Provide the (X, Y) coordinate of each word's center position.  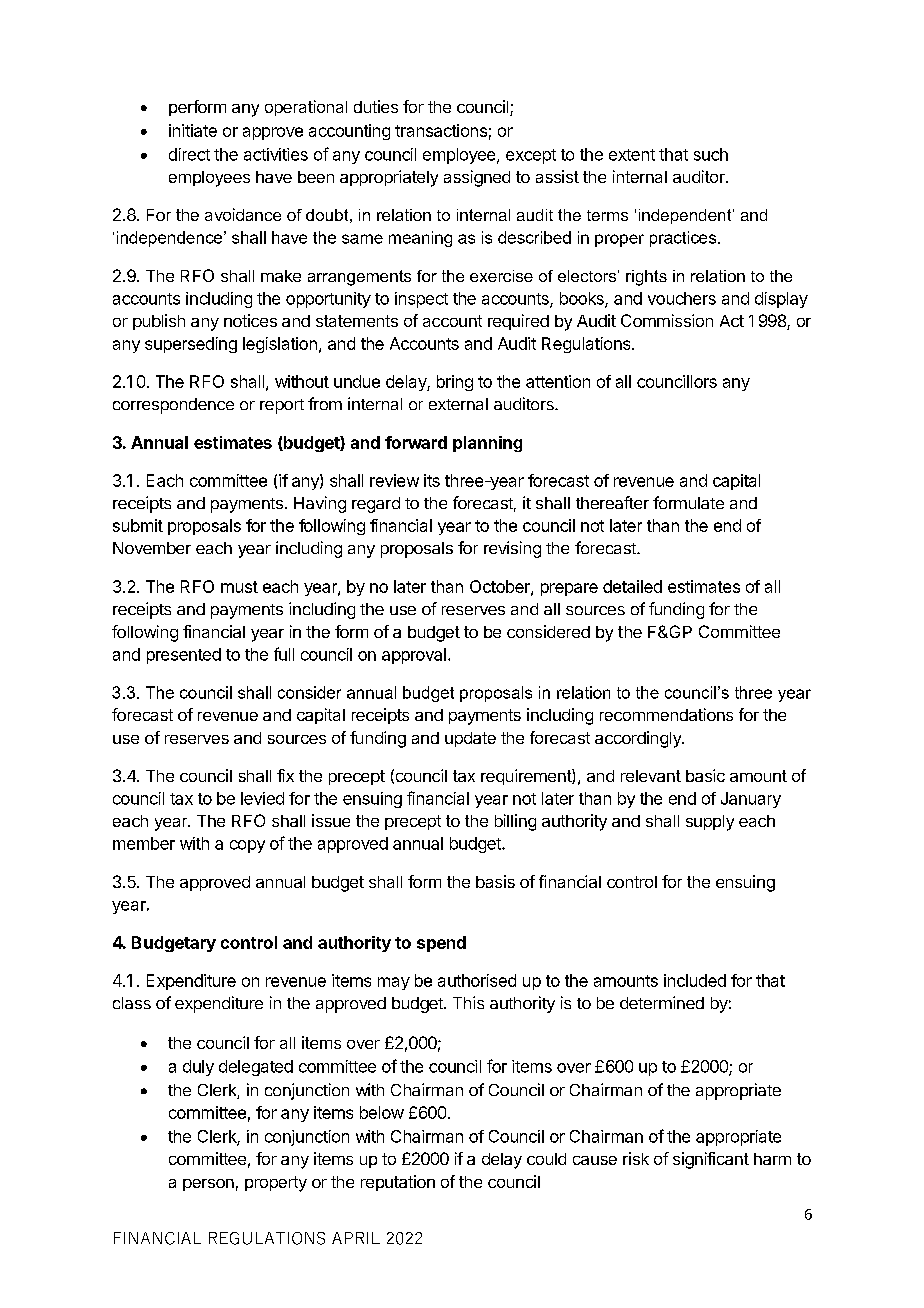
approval (414, 656)
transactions (441, 130)
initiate (193, 130)
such (711, 154)
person (208, 1185)
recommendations (666, 714)
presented (184, 656)
